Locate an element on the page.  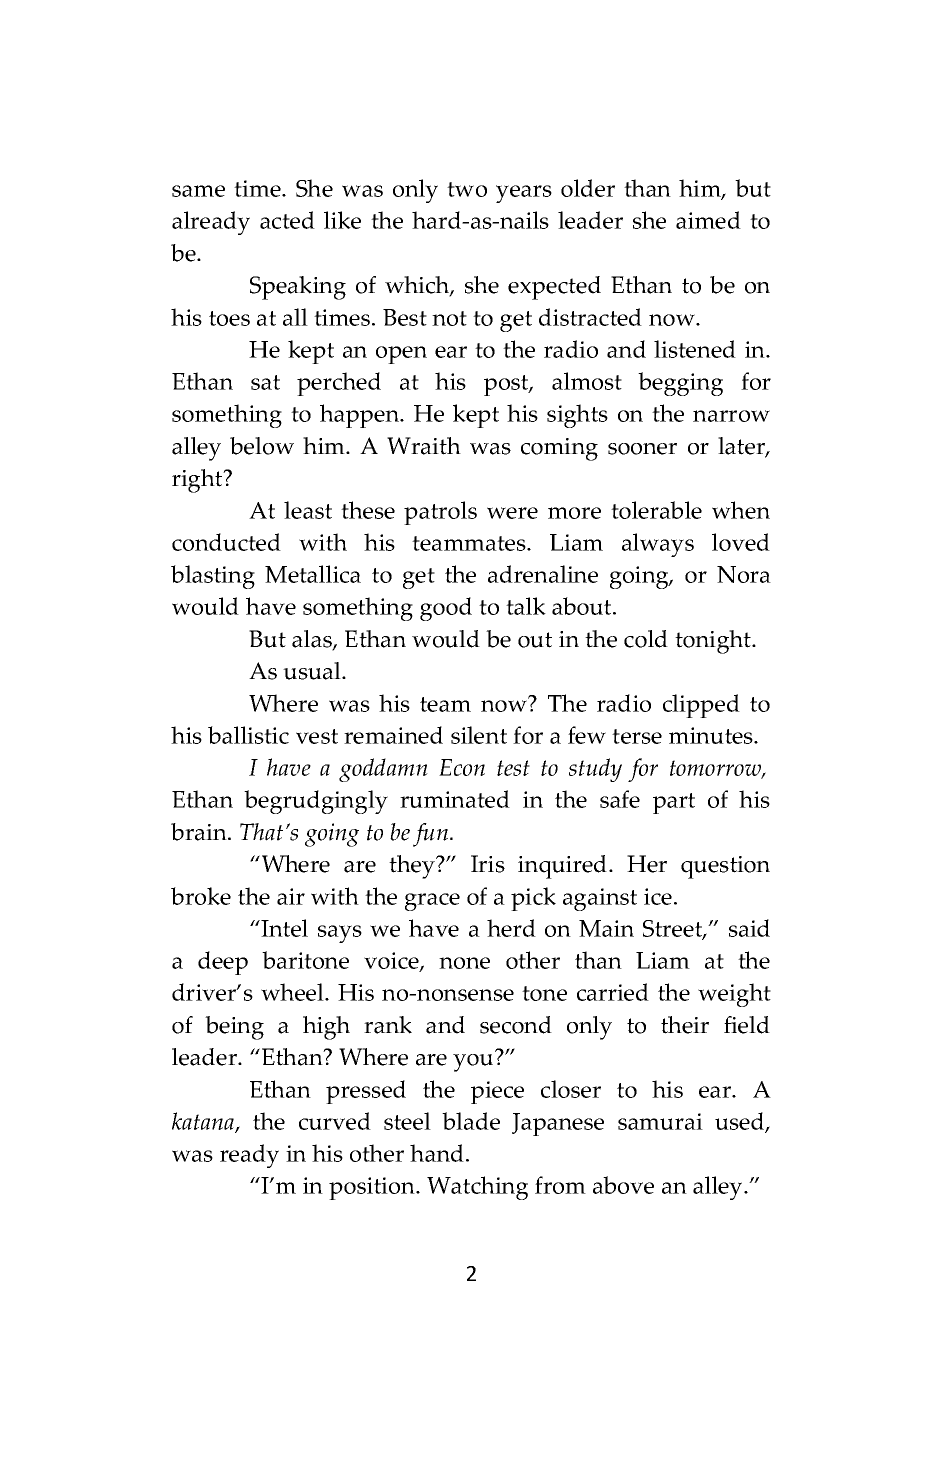
clipped is located at coordinates (701, 706).
